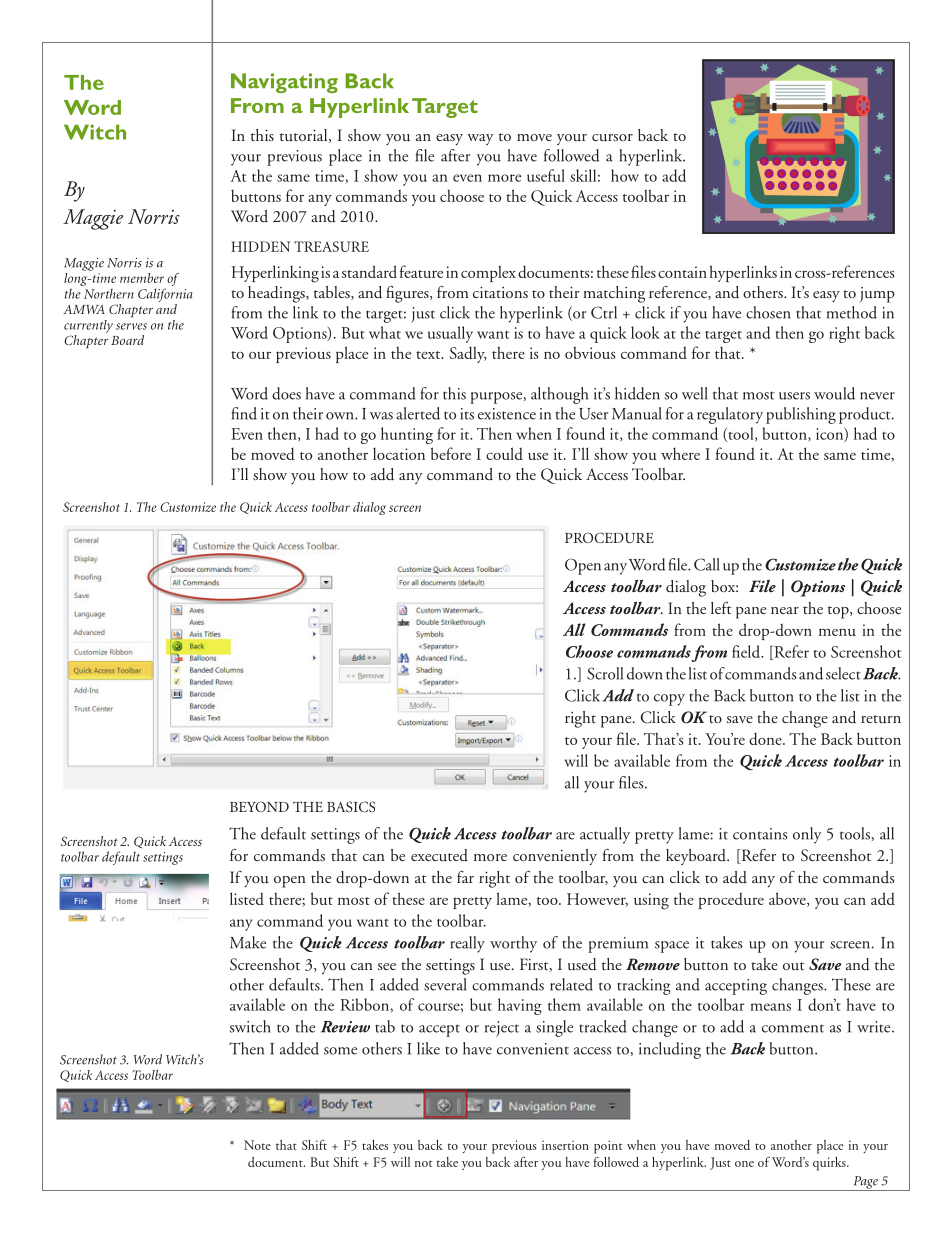 The image size is (952, 1233). What do you see at coordinates (259, 806) in the screenshot?
I see `Beyond` at bounding box center [259, 806].
